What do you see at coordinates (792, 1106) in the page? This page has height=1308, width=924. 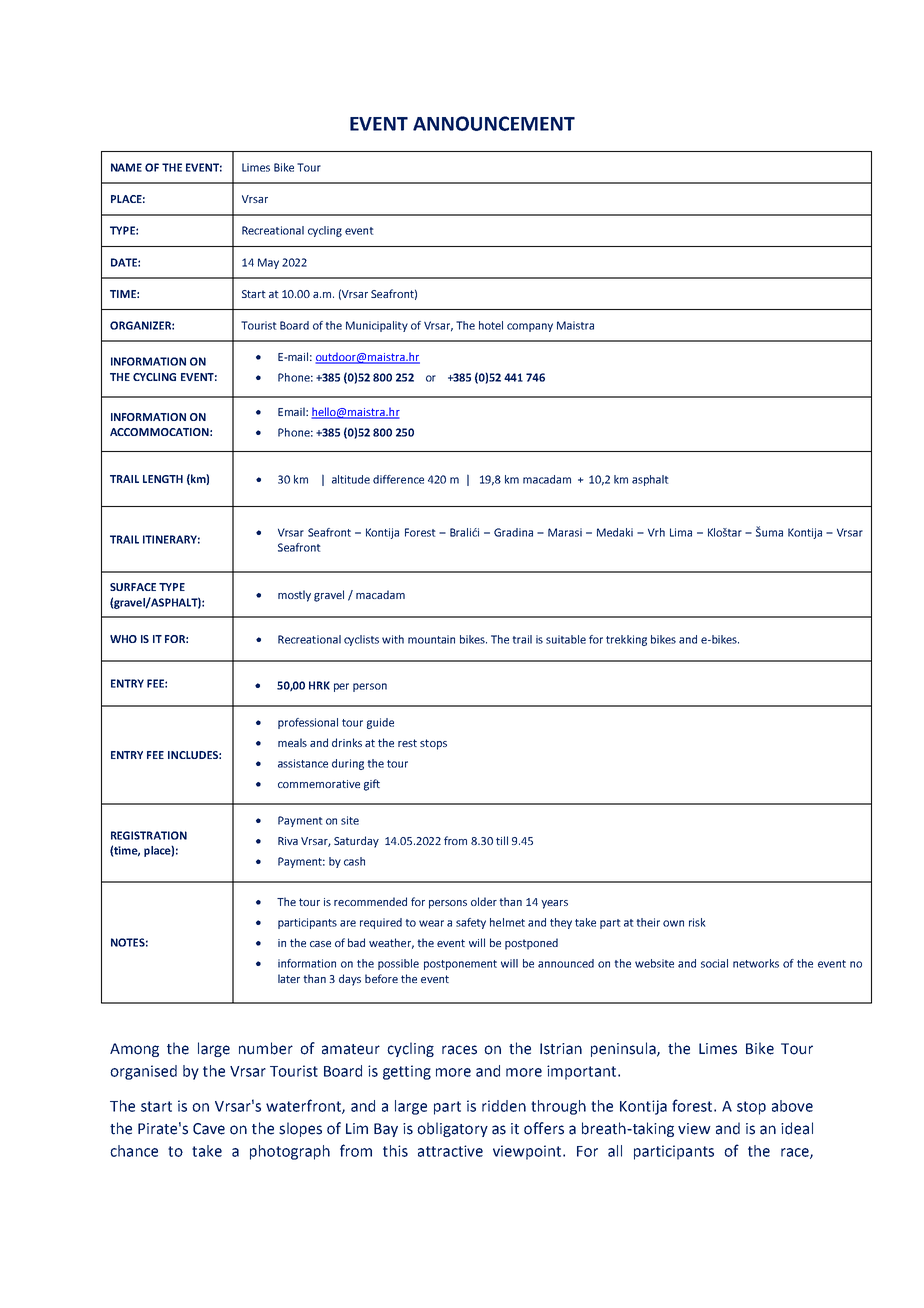 I see `above` at bounding box center [792, 1106].
